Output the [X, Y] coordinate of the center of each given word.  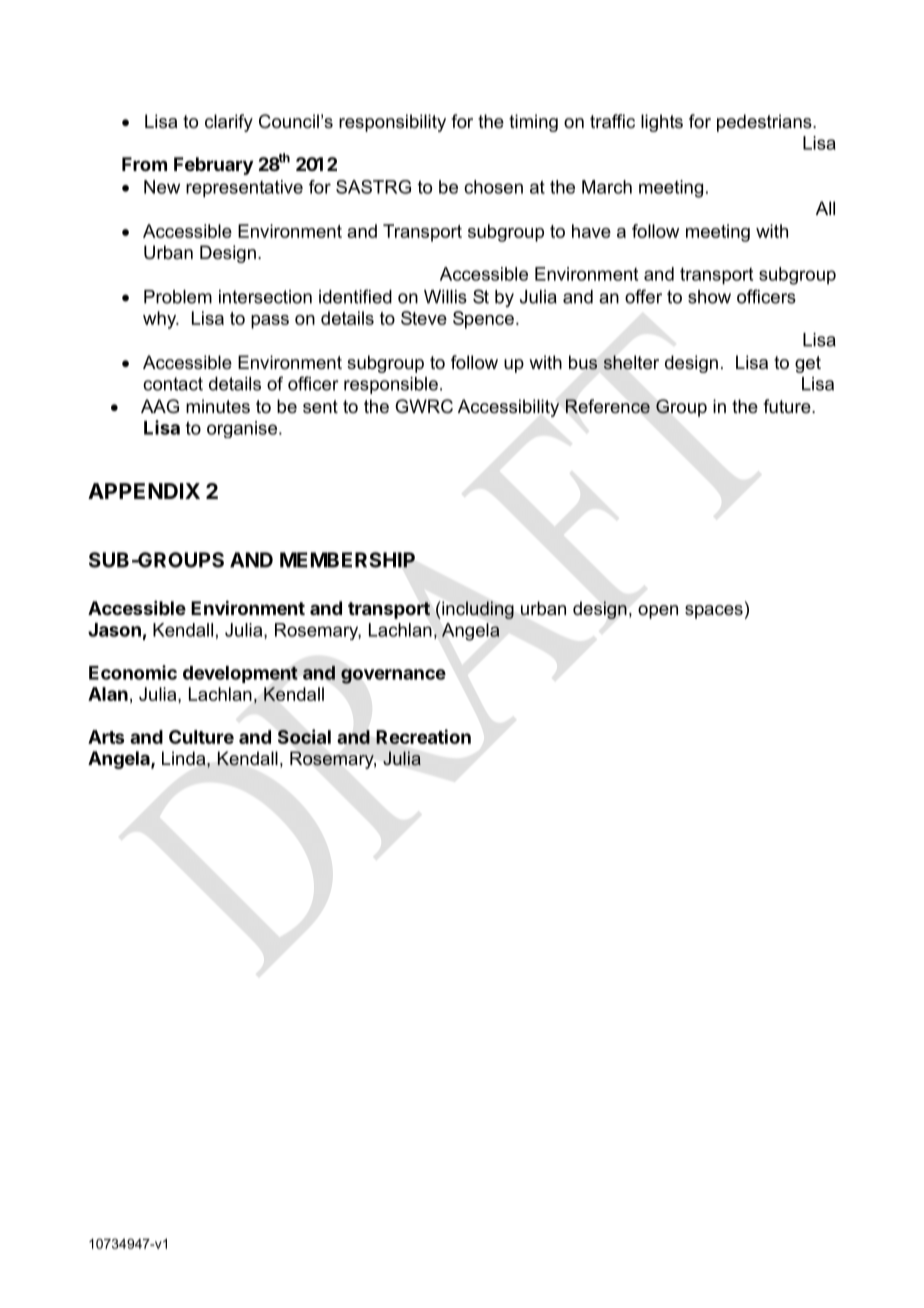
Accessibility [508, 408]
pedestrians [765, 123]
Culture [201, 737]
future [788, 406]
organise [242, 429]
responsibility [392, 123]
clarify [229, 123]
